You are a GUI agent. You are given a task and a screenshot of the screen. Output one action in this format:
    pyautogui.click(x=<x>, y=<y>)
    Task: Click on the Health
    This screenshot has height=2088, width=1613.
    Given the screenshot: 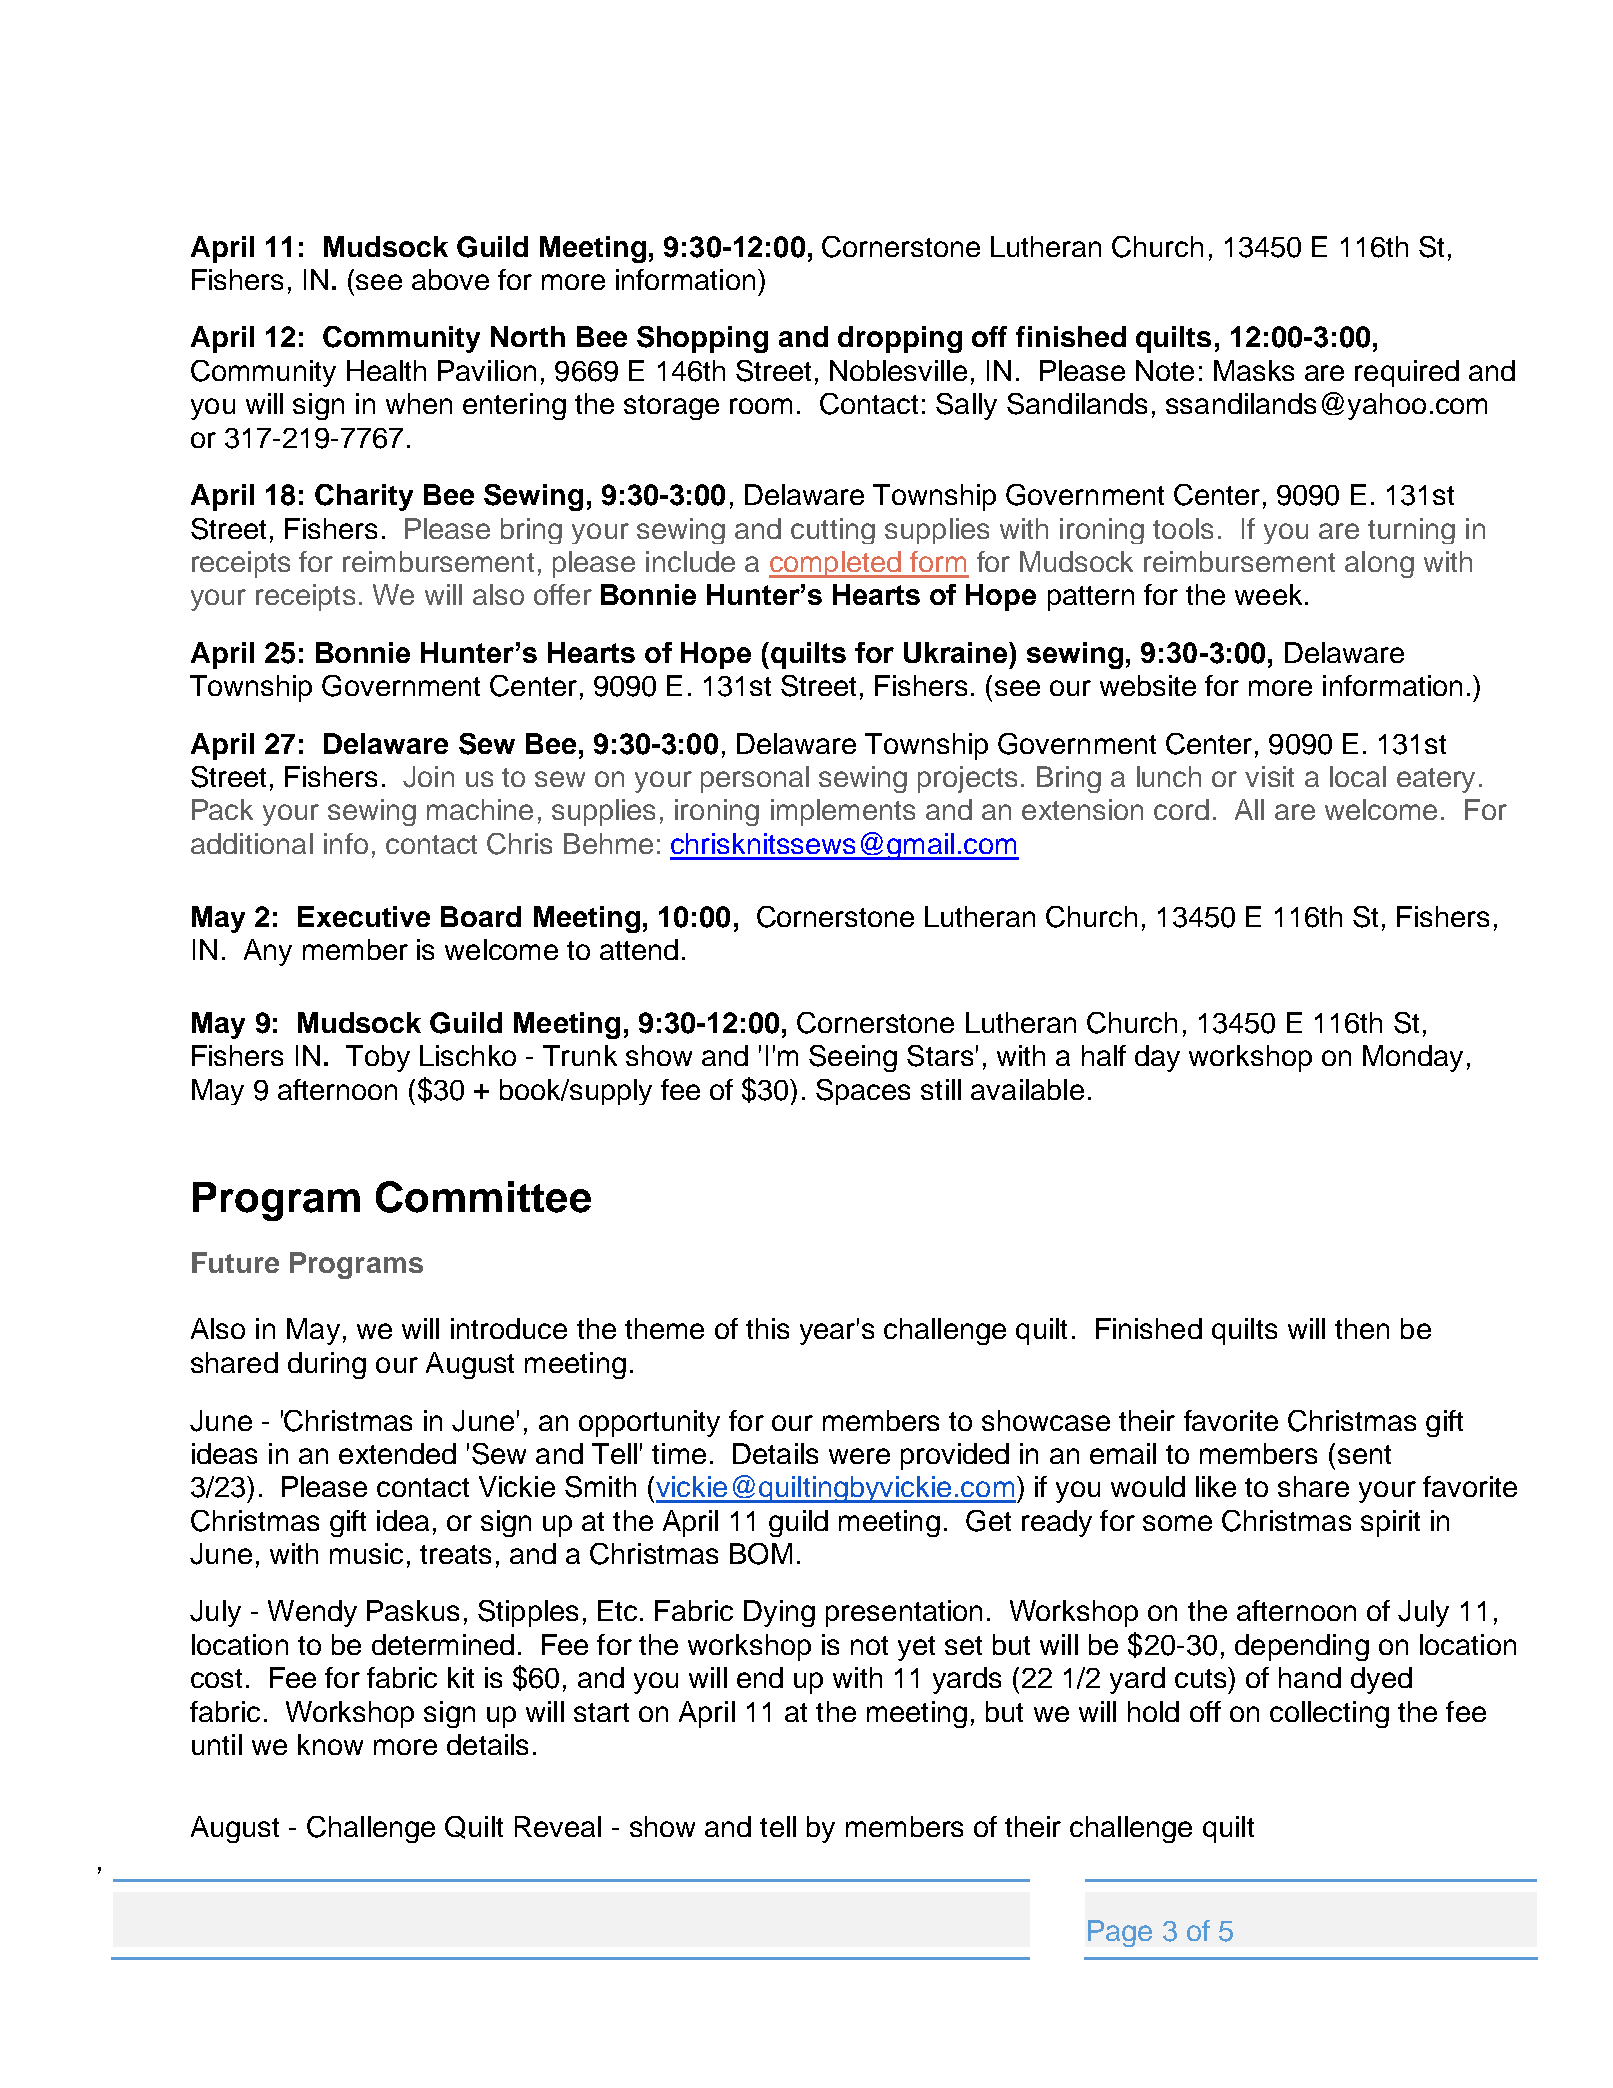 What is the action you would take?
    pyautogui.click(x=386, y=370)
